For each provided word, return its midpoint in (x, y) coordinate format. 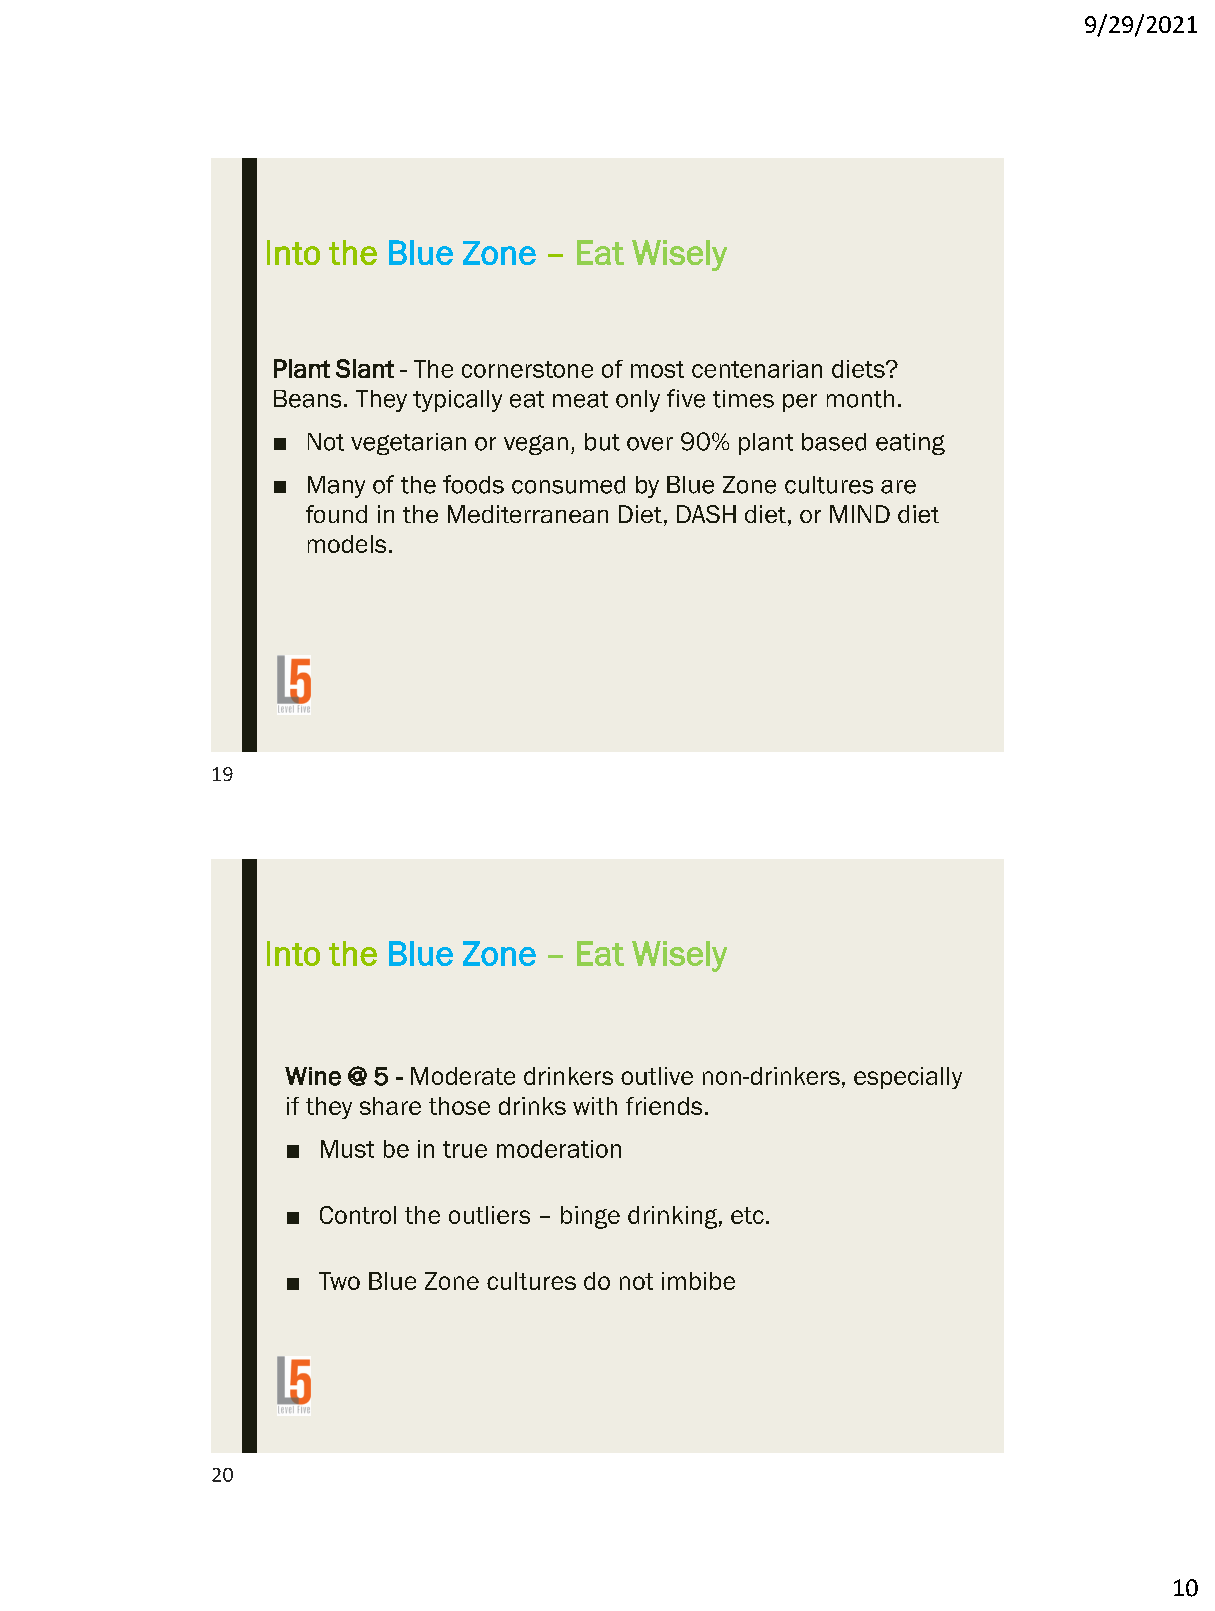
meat (580, 399)
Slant (365, 368)
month (860, 399)
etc (747, 1215)
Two (339, 1281)
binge (590, 1217)
